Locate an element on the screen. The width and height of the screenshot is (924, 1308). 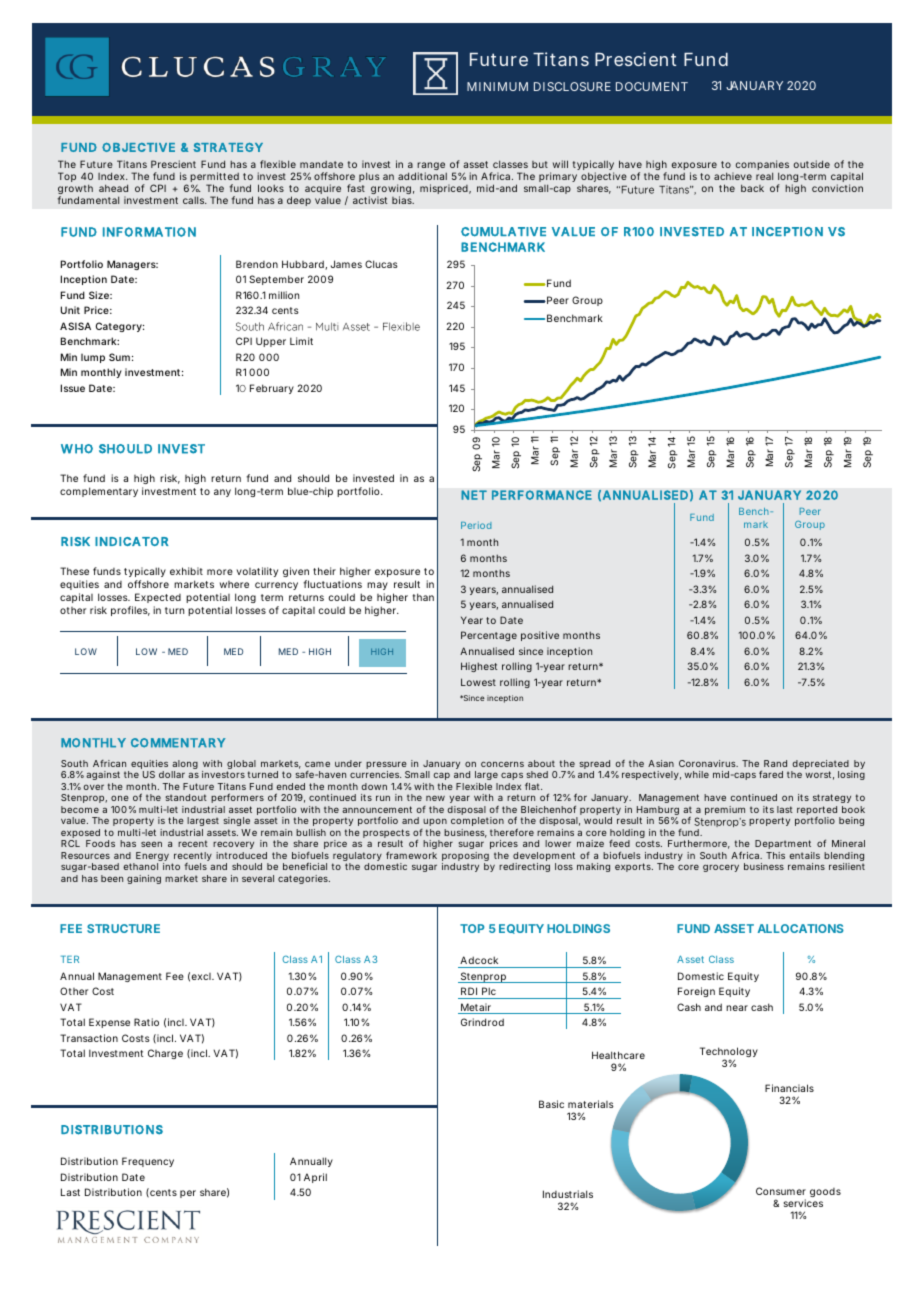
April is located at coordinates (315, 1178).
